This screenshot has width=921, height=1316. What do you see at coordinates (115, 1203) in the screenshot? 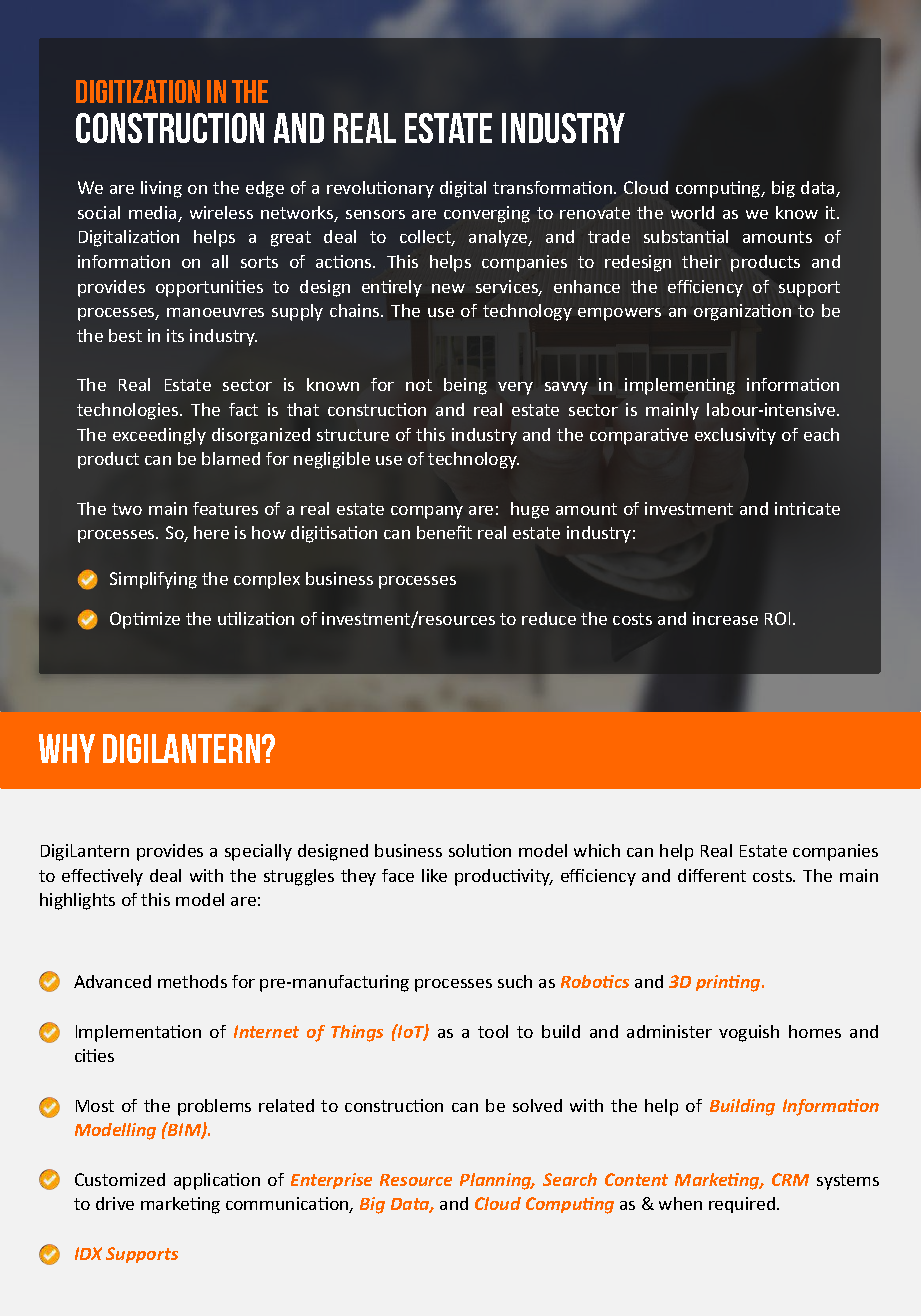
I see `drive` at bounding box center [115, 1203].
